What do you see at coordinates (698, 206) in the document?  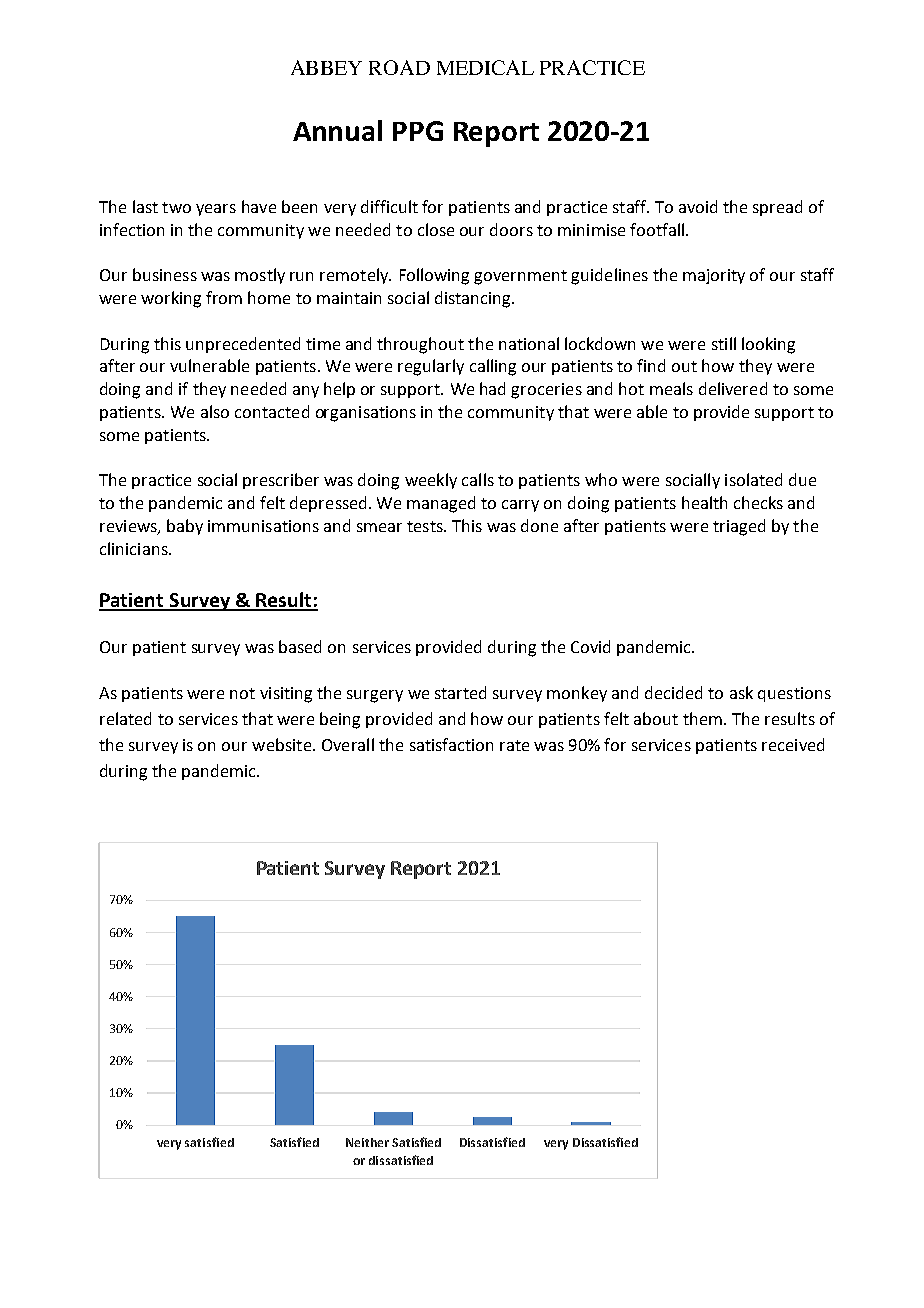 I see `avoid` at bounding box center [698, 206].
